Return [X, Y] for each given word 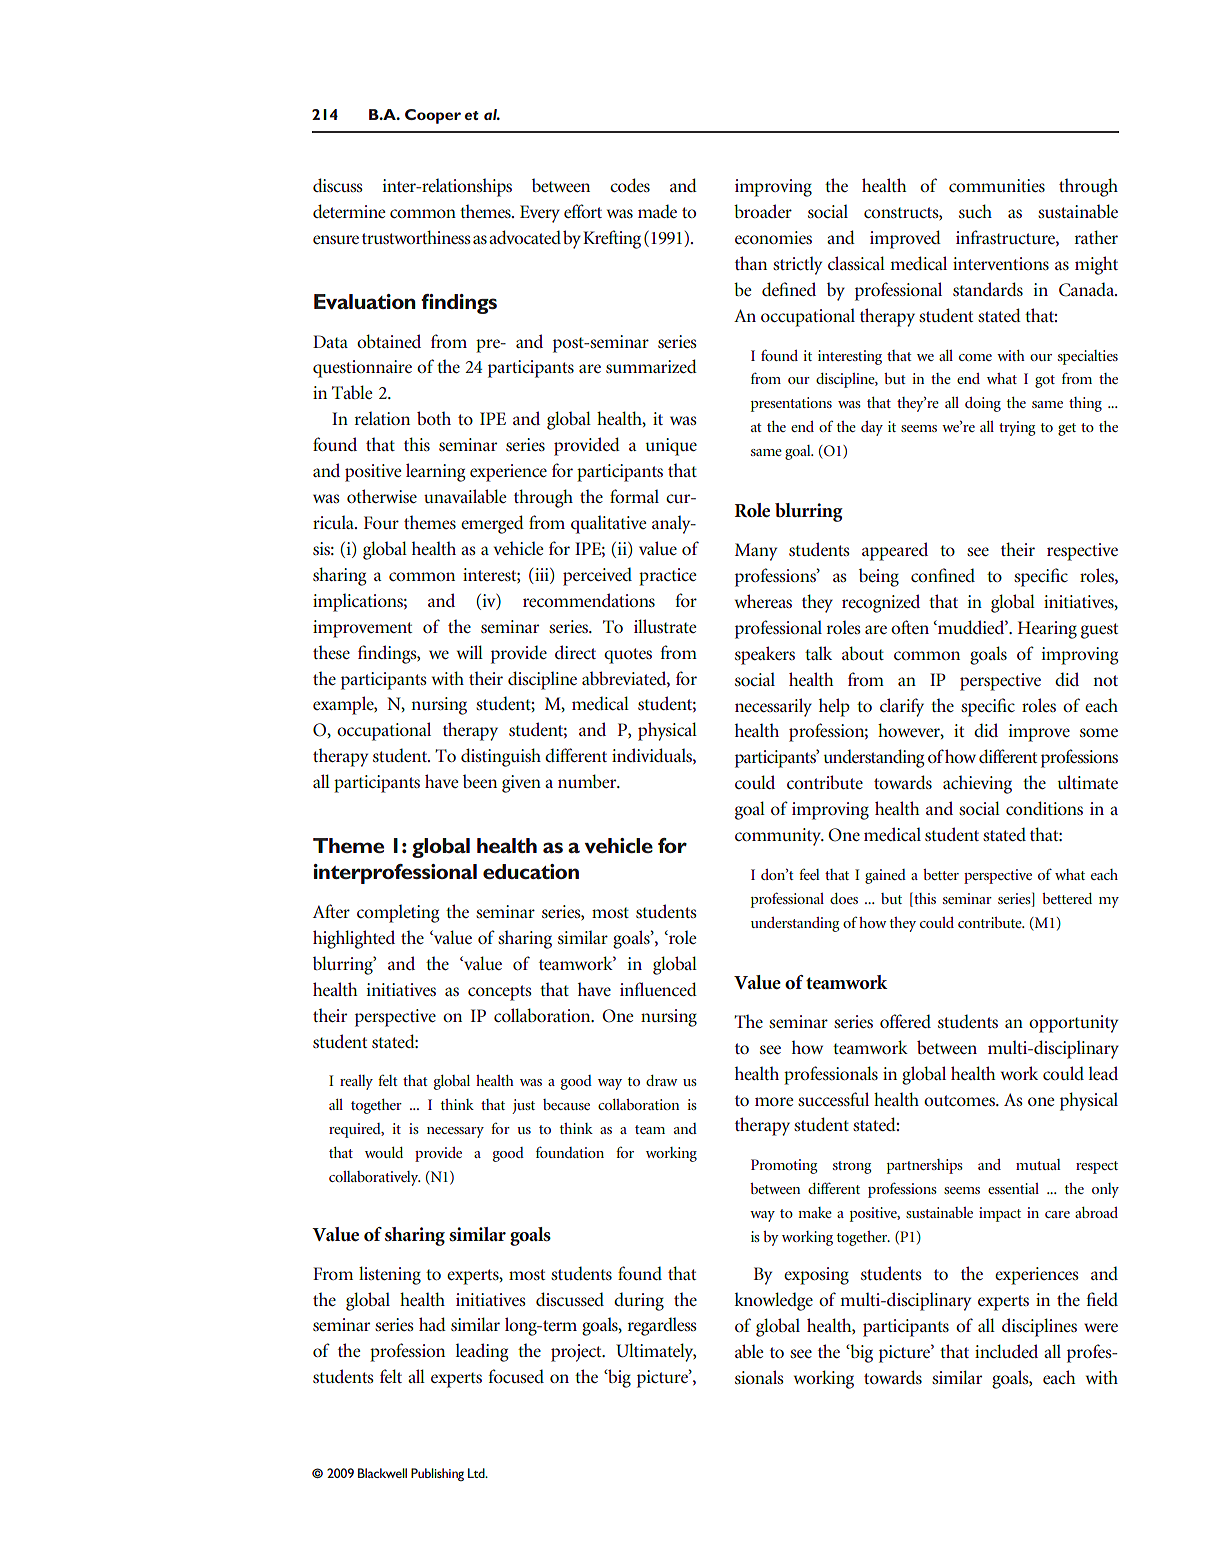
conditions [1044, 808]
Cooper [433, 116]
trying [1017, 428]
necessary [455, 1132]
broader [763, 211]
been [480, 781]
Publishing [437, 1474]
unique [671, 447]
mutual [1038, 1164]
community [779, 837]
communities [997, 185]
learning [435, 472]
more [774, 1101]
